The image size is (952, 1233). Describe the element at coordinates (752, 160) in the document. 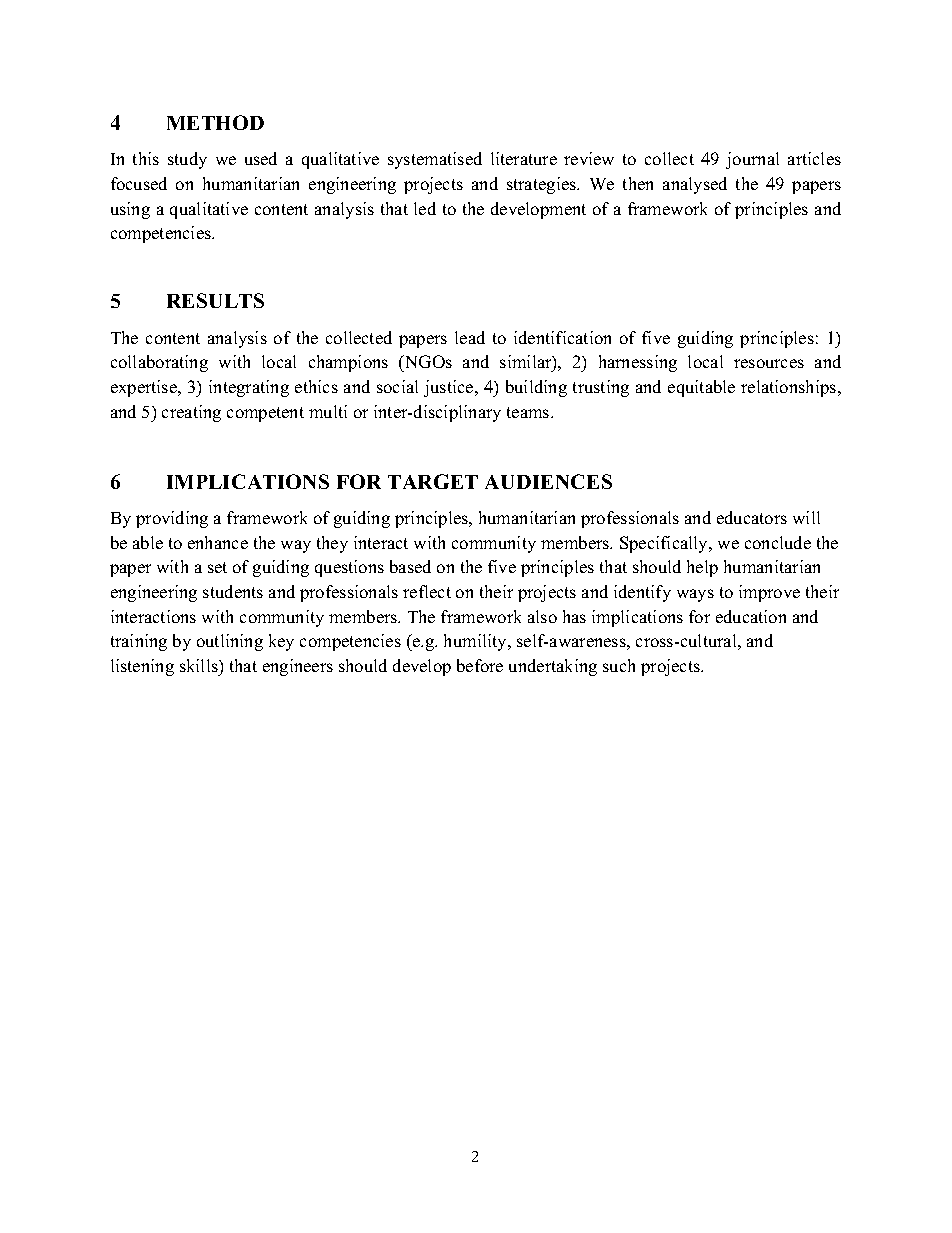

I see `journal` at that location.
